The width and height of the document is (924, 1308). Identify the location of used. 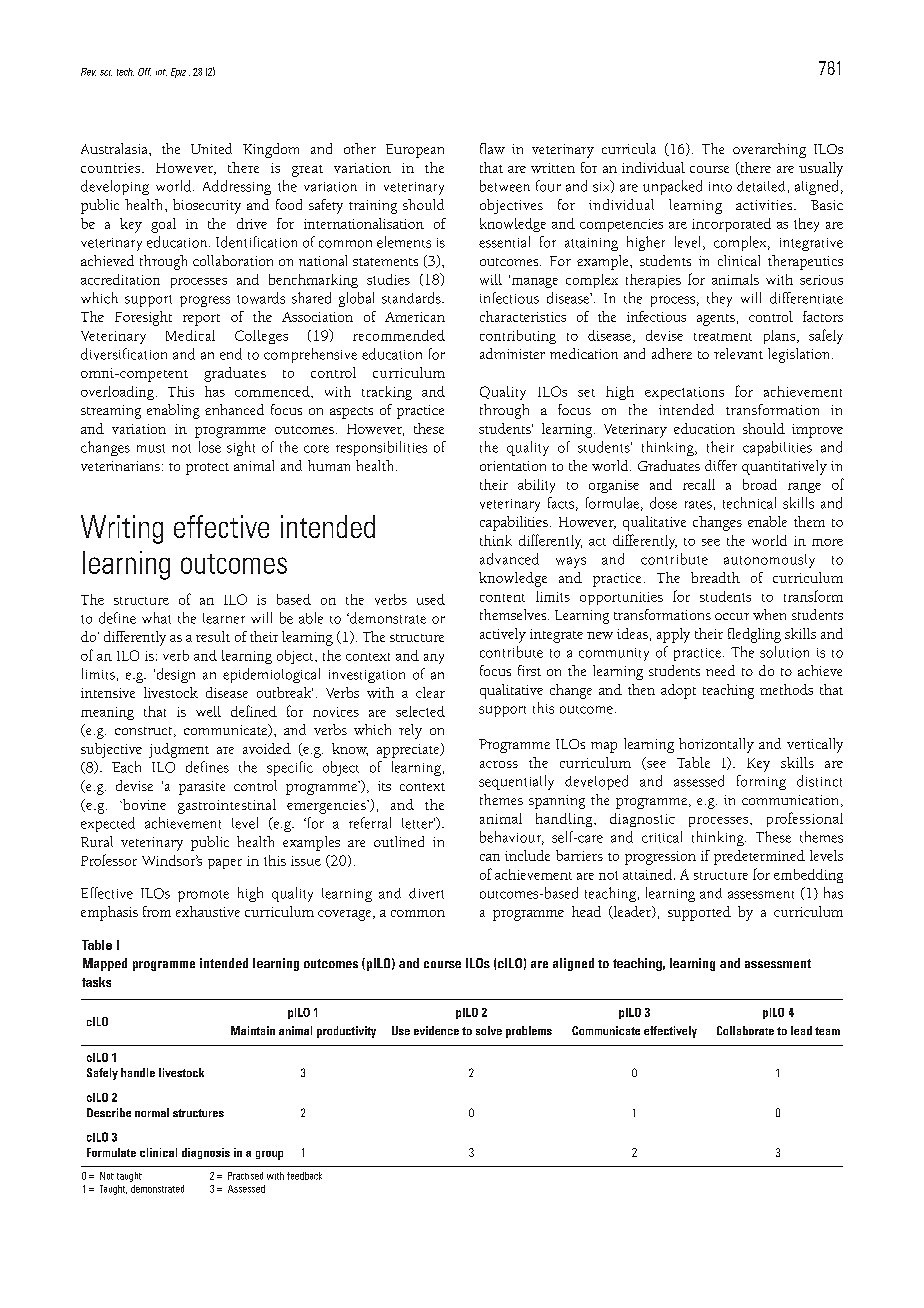
(431, 599).
